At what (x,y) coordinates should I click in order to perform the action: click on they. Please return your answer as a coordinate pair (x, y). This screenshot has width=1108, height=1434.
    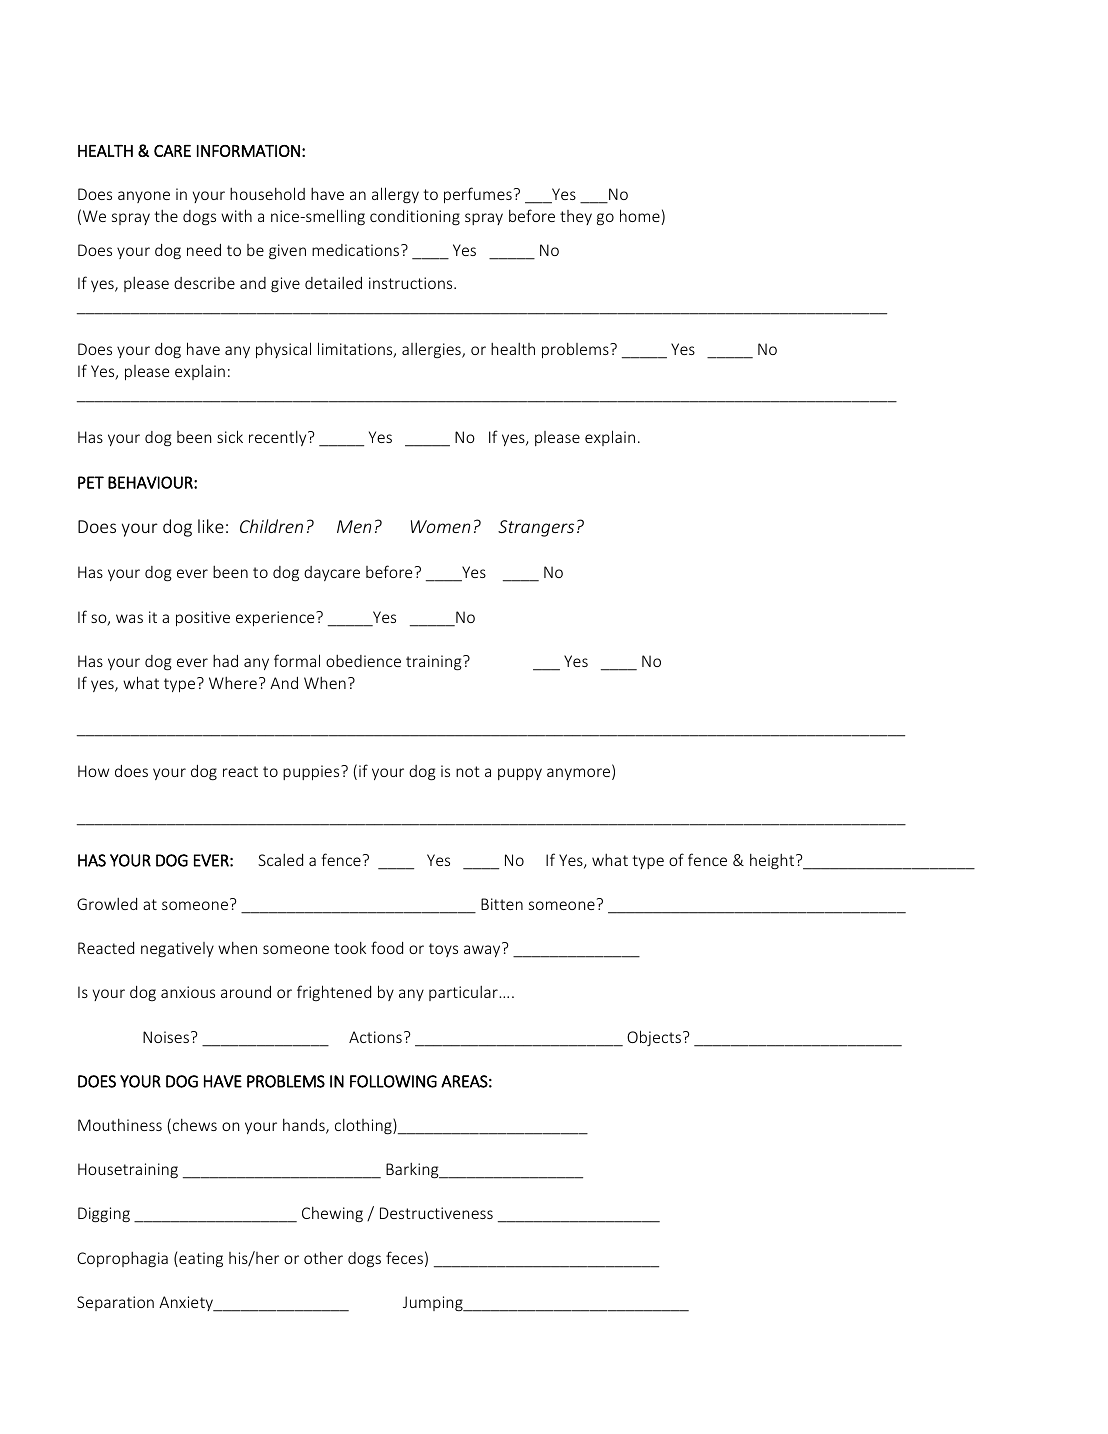
    Looking at the image, I should click on (576, 217).
